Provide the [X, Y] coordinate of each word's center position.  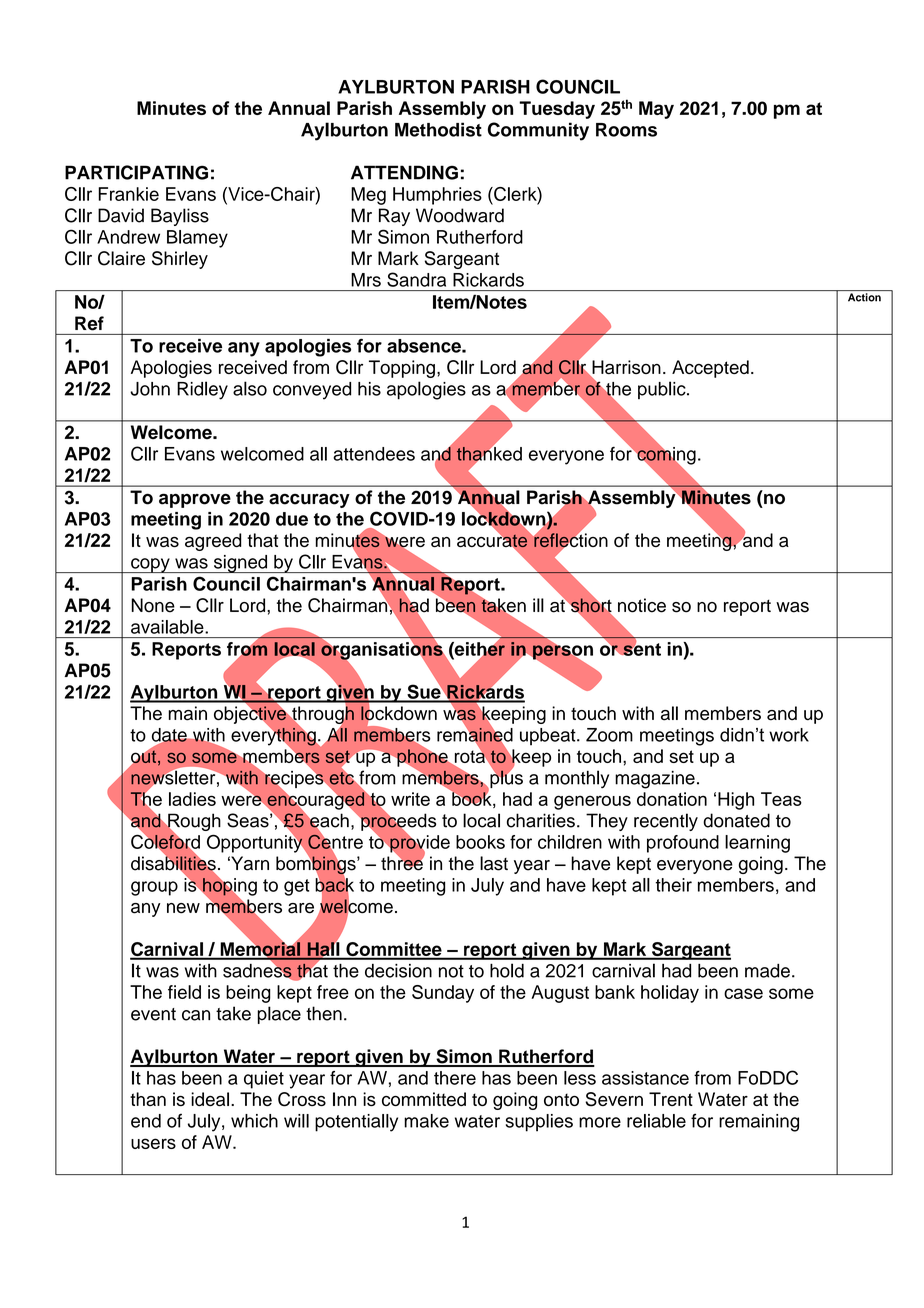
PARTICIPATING [136, 172]
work [789, 735]
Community [538, 131]
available [168, 627]
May [656, 110]
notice [642, 605]
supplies [539, 1123]
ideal [210, 1099]
